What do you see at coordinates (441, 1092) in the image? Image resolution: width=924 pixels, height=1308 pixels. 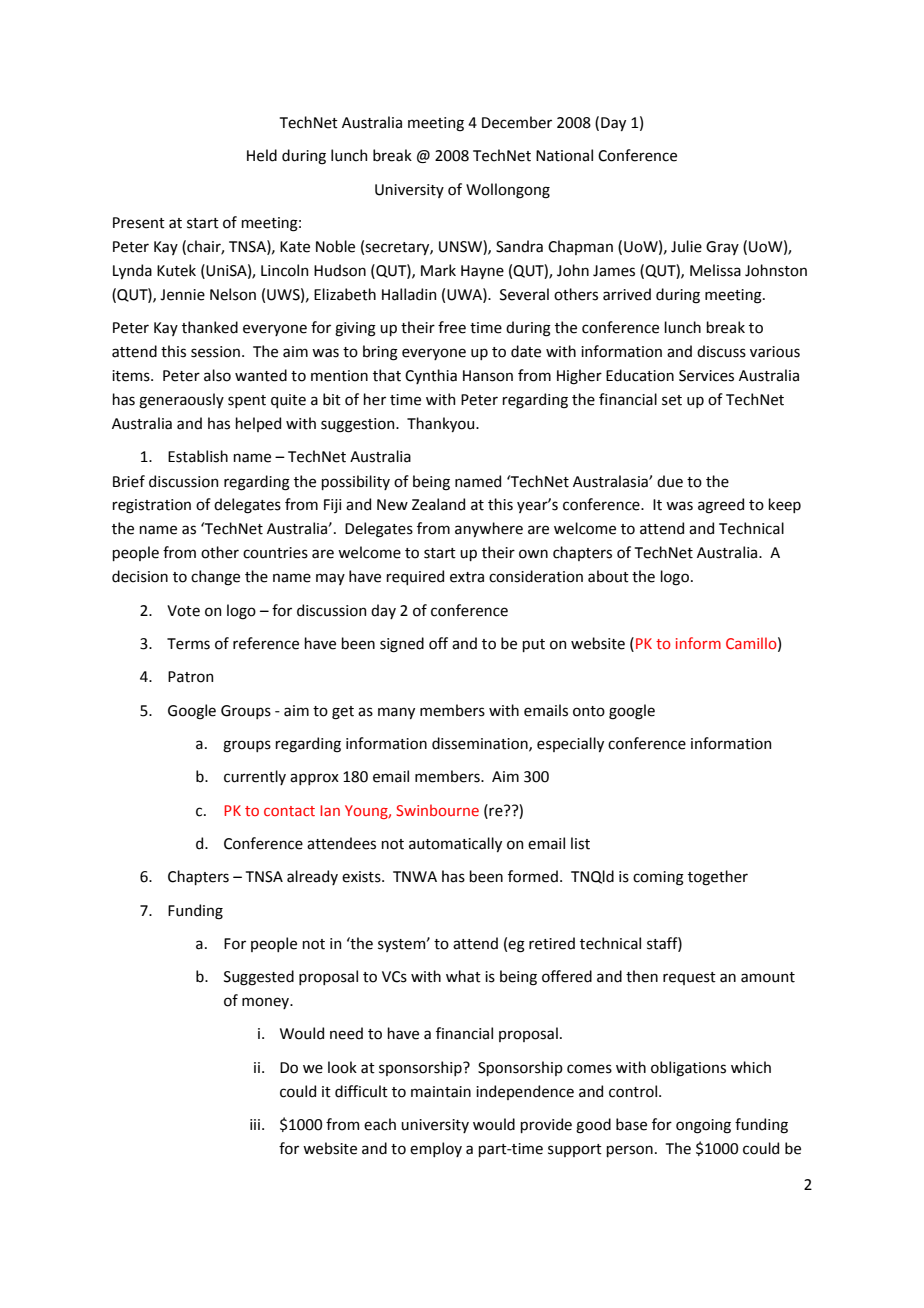 I see `maintain` at bounding box center [441, 1092].
